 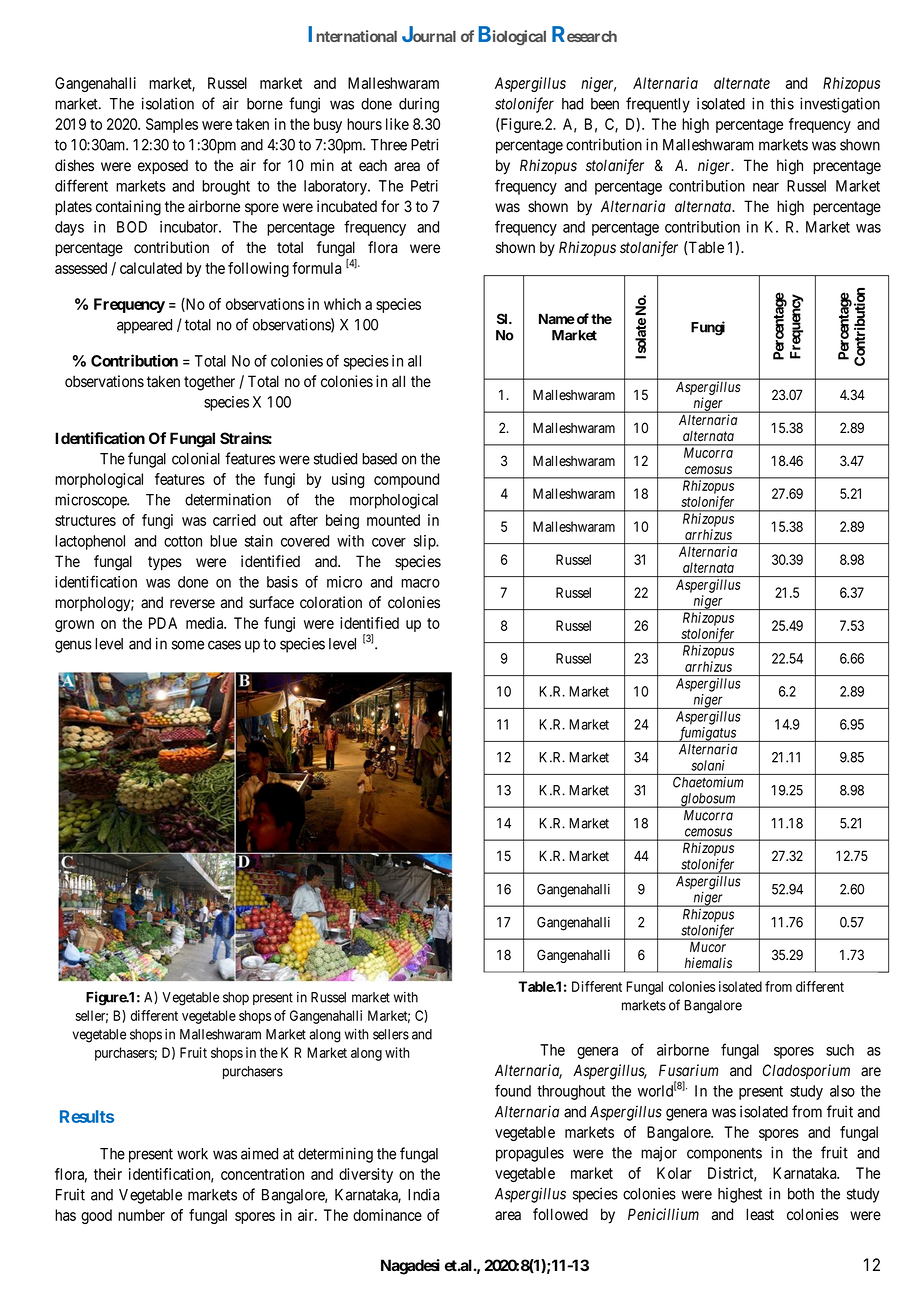 I want to click on during, so click(x=419, y=105).
